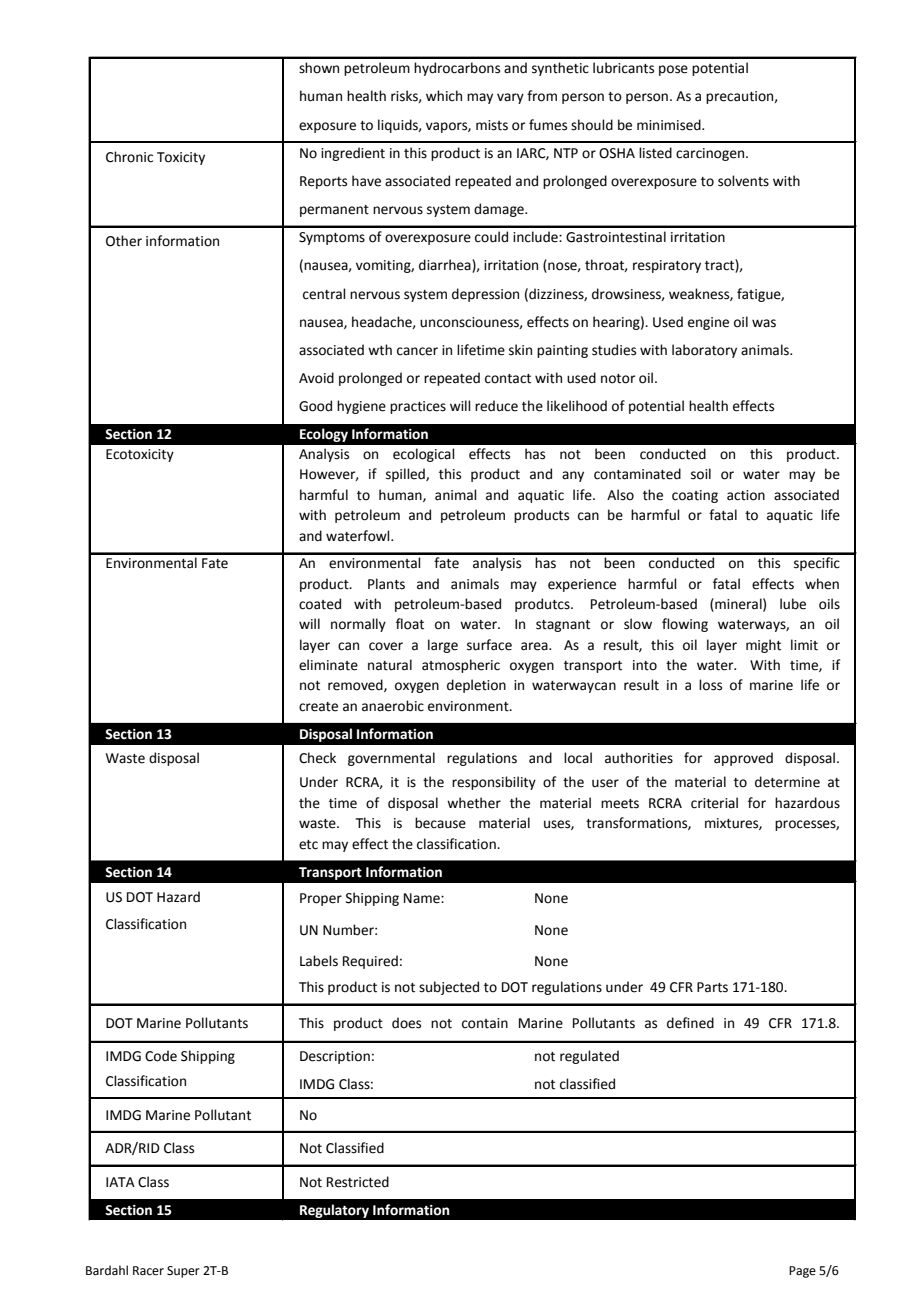  Describe the element at coordinates (710, 154) in the document. I see `carcinogen` at that location.
